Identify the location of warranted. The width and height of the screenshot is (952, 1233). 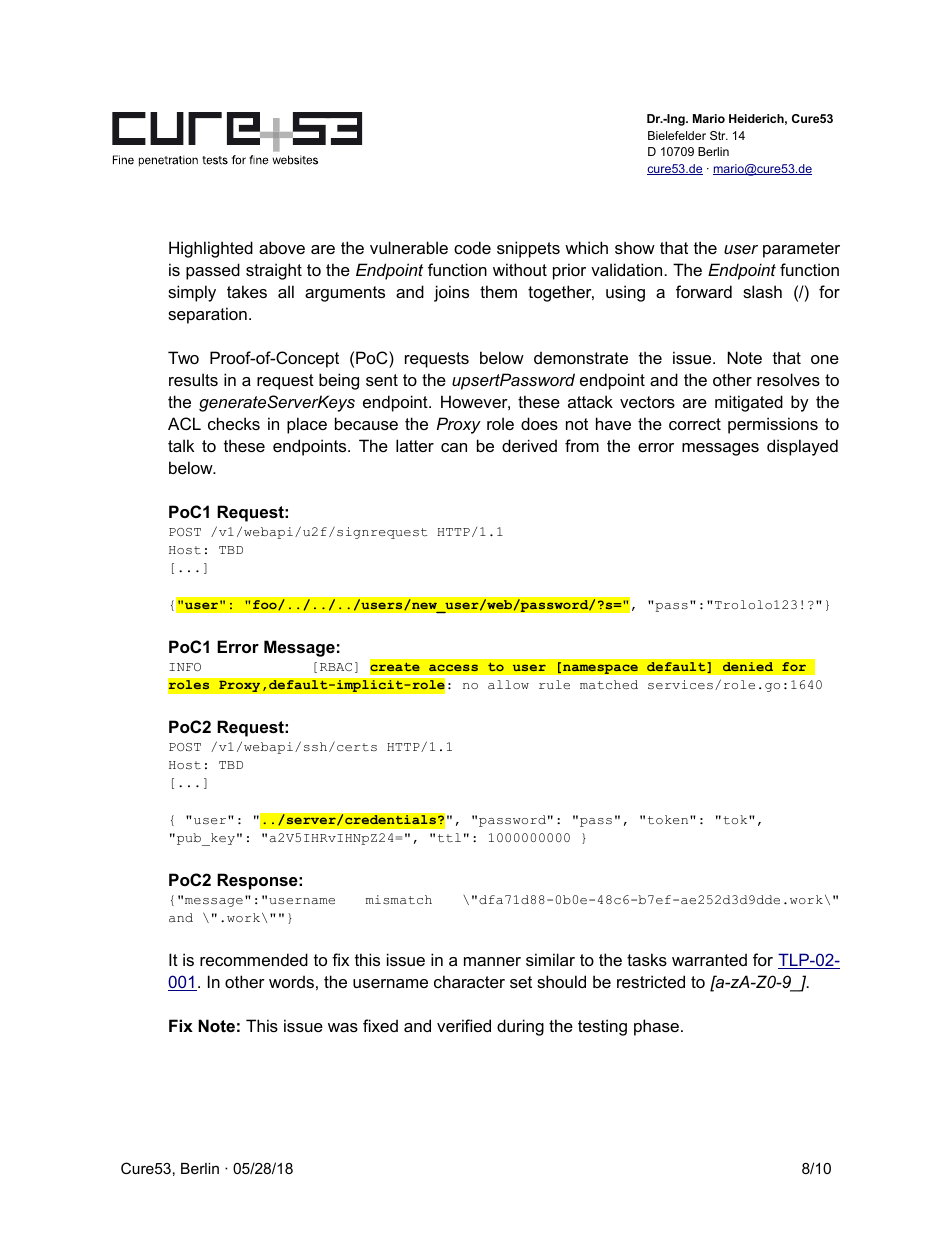
(709, 959).
